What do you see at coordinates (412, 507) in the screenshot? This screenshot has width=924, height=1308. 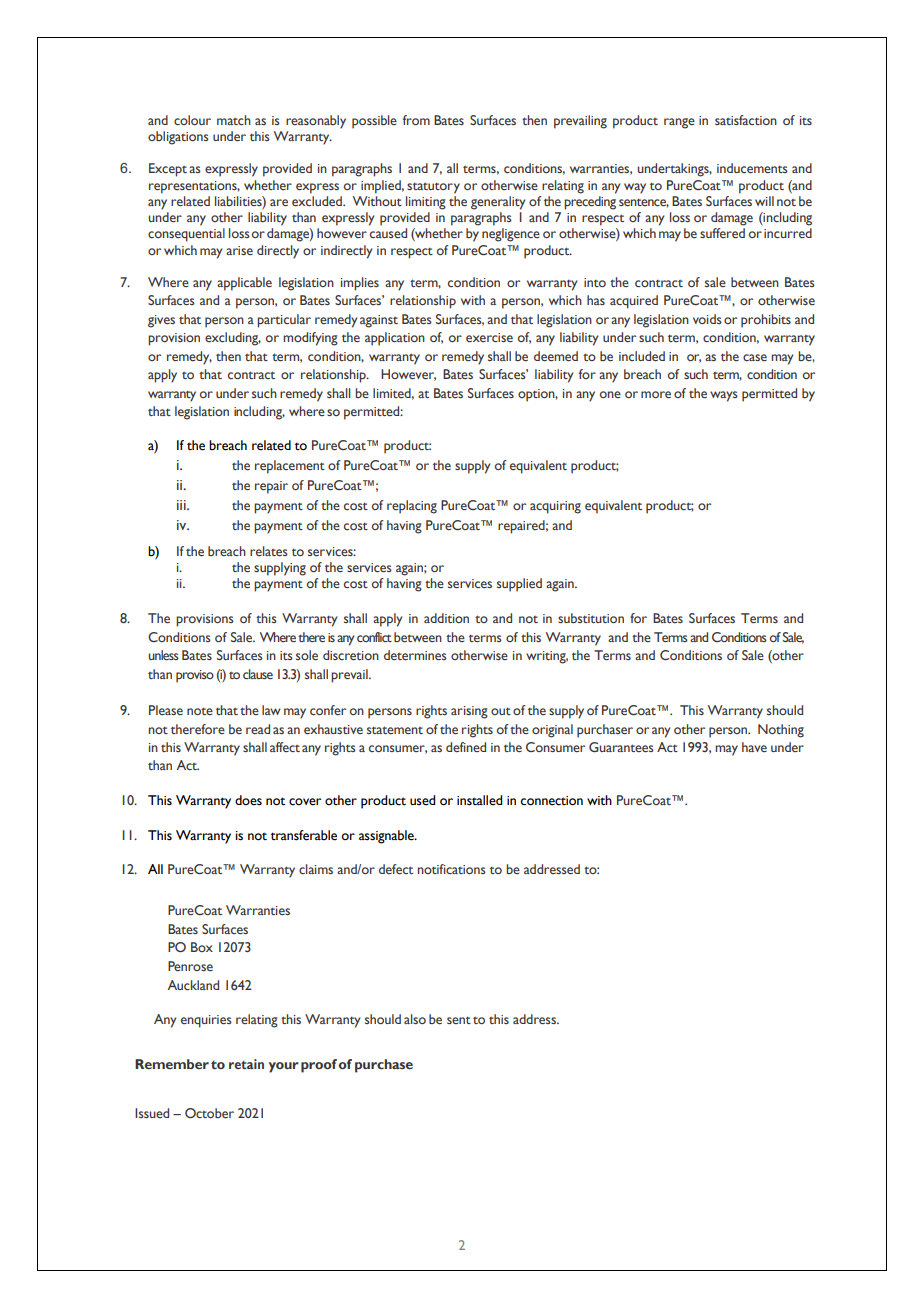 I see `replacing` at bounding box center [412, 507].
